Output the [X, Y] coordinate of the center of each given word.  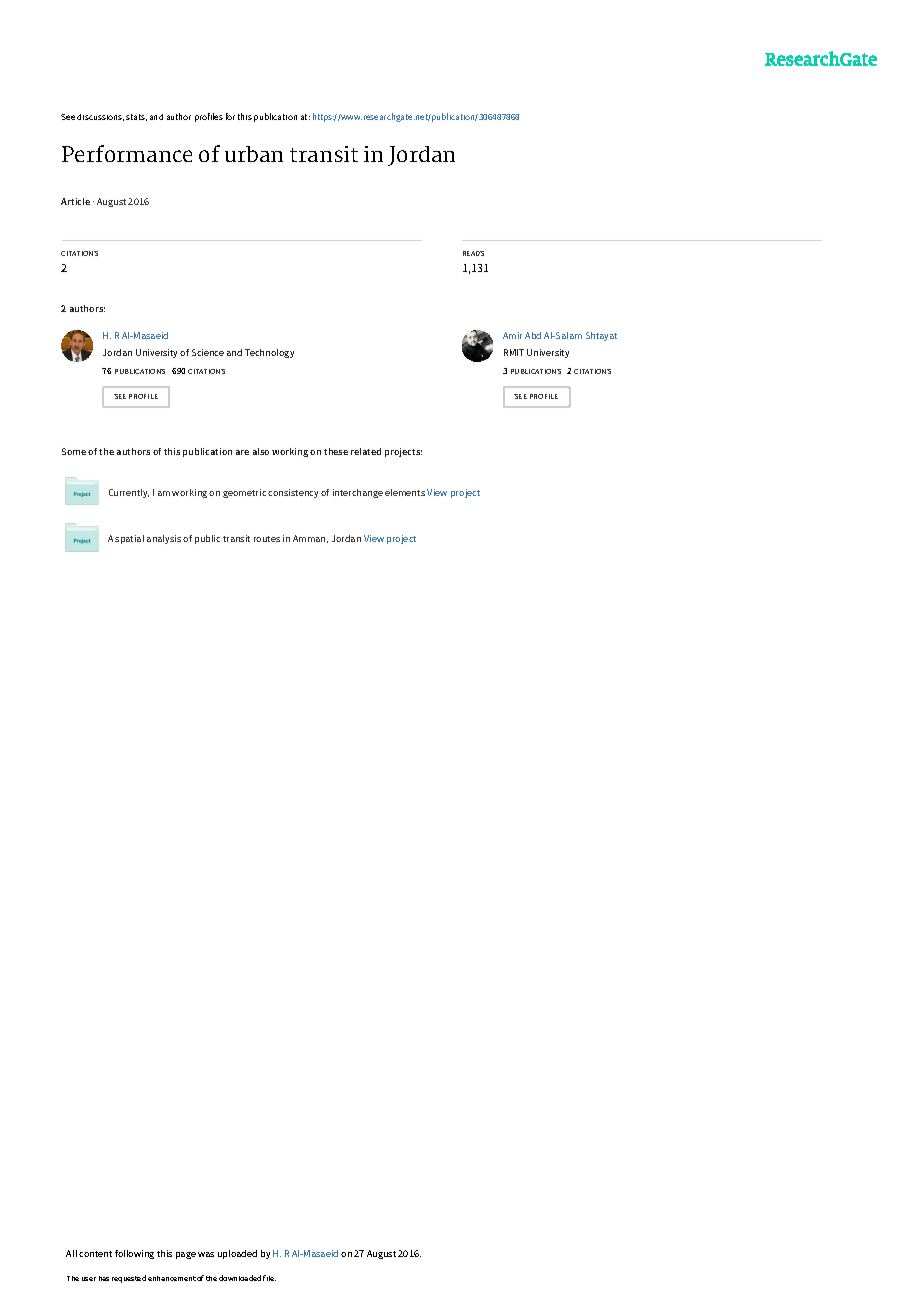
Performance [127, 153]
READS [473, 253]
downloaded [240, 1278]
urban [254, 154]
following [134, 1254]
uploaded [237, 1254]
